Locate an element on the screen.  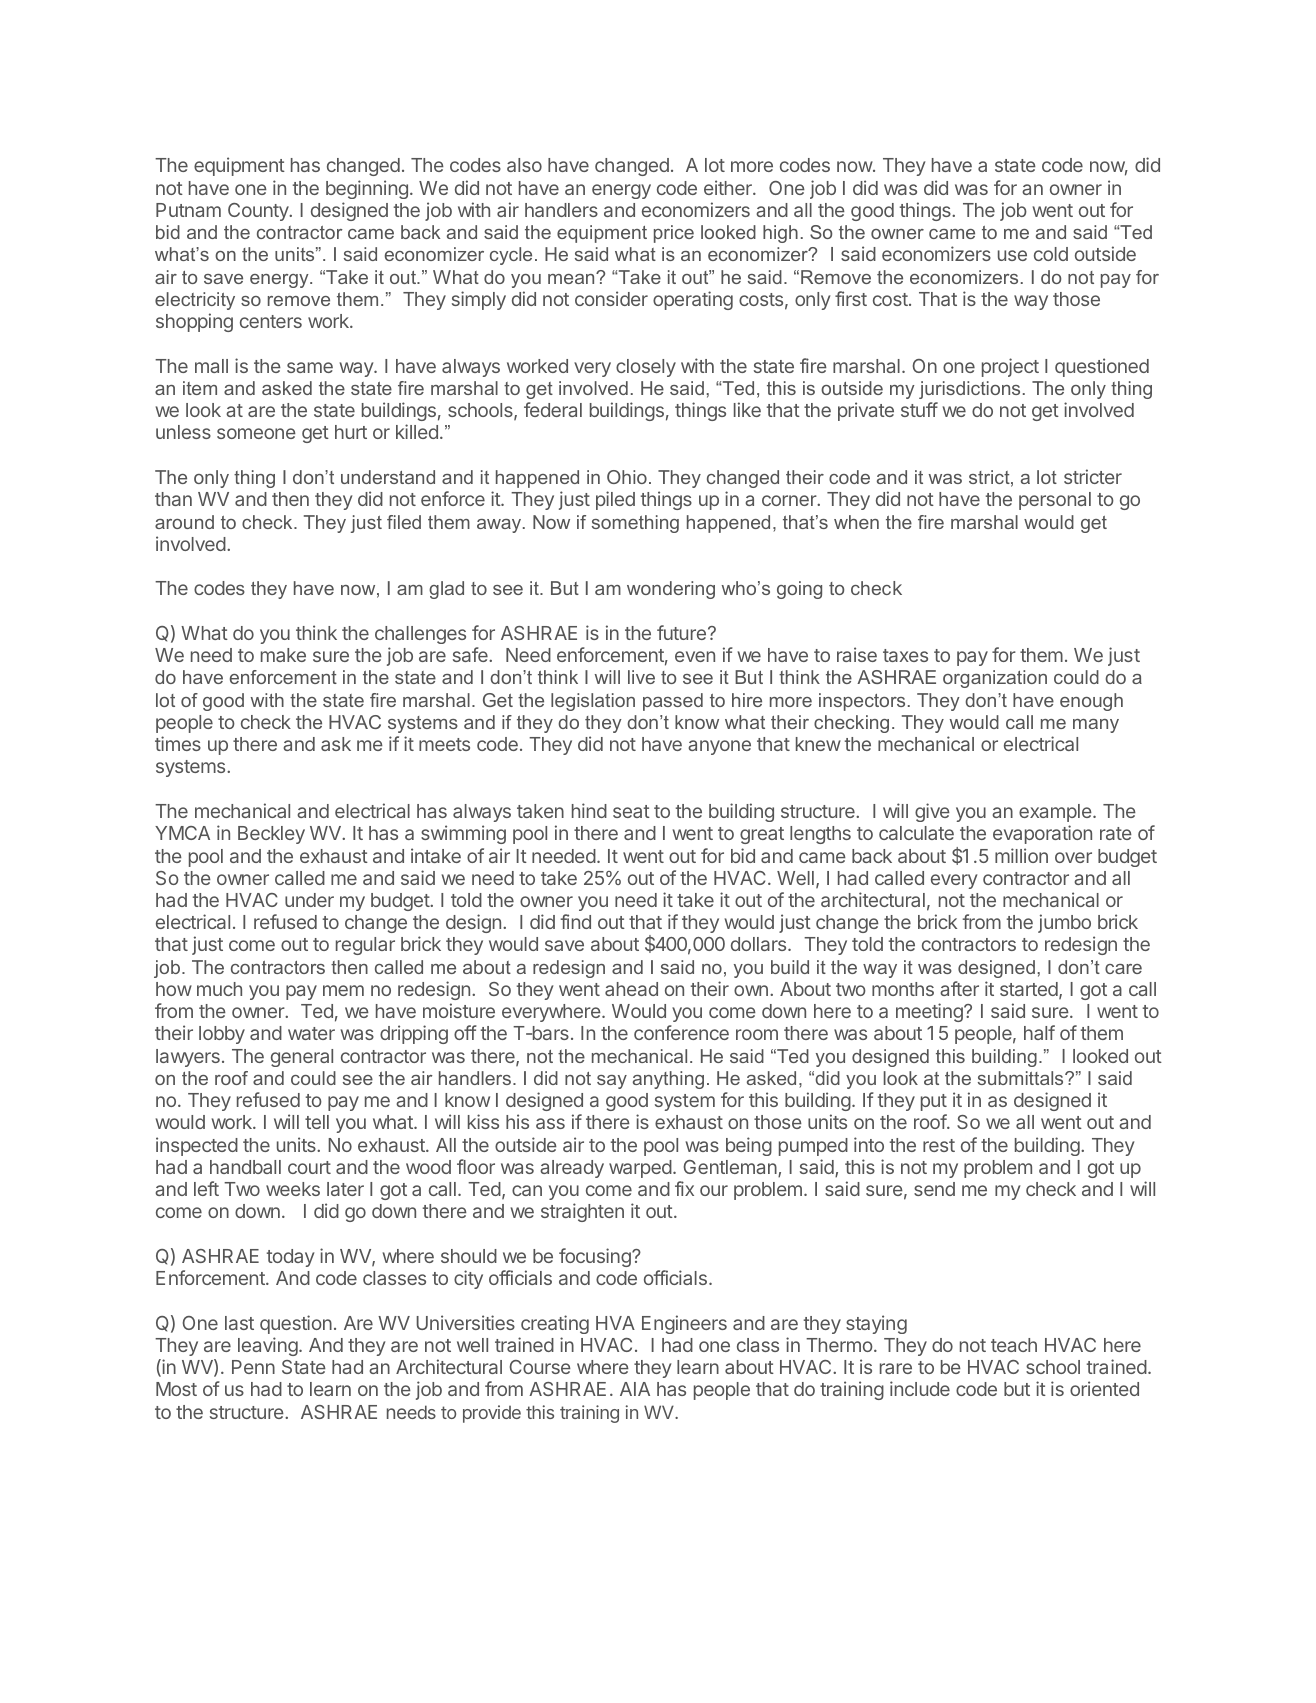
price is located at coordinates (674, 234).
